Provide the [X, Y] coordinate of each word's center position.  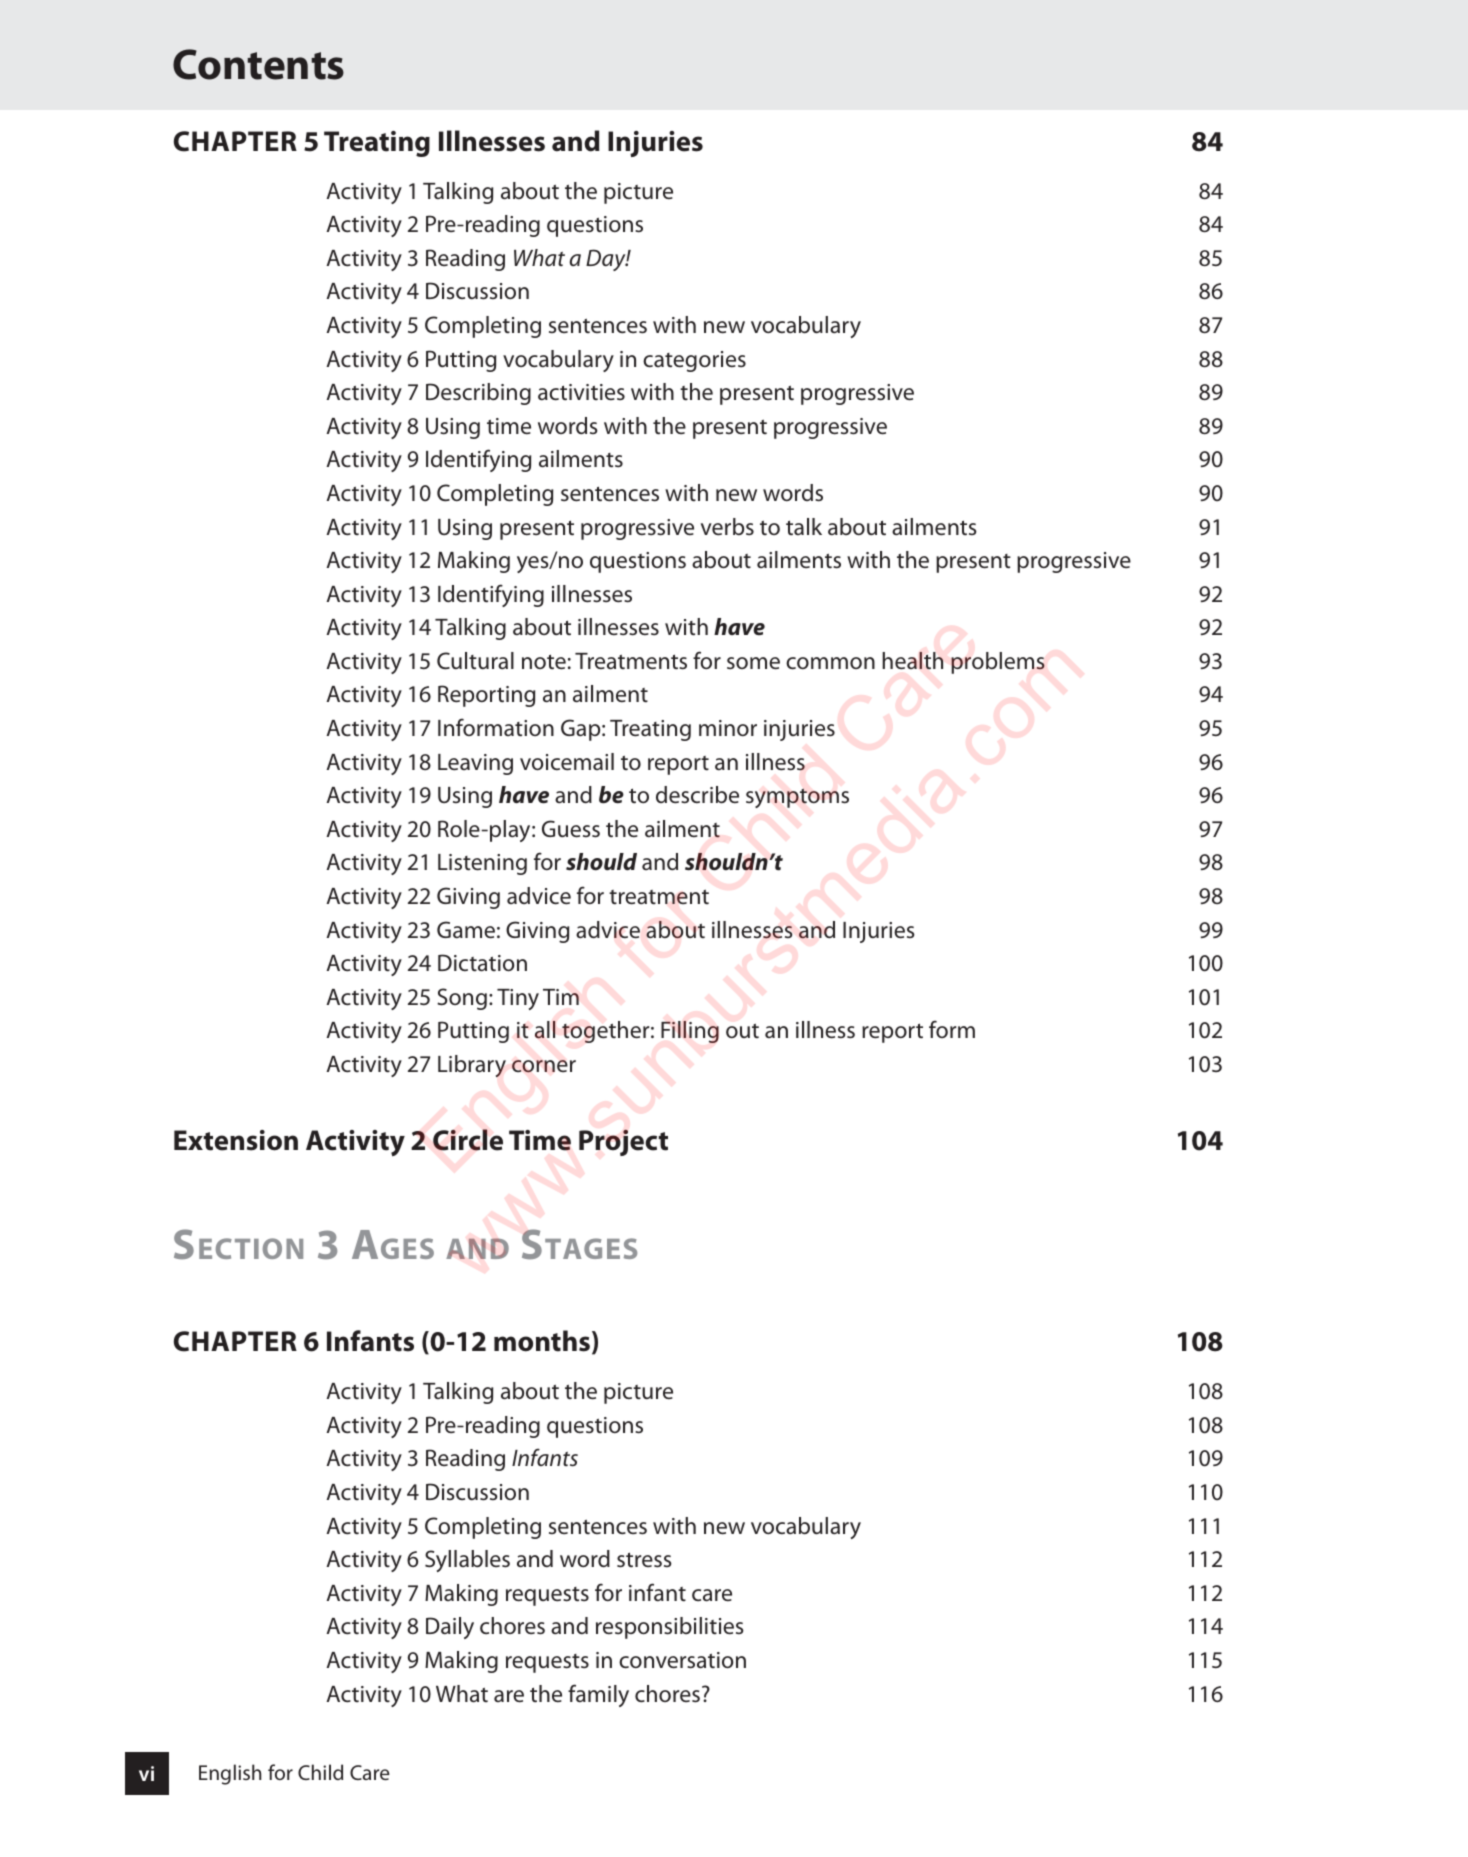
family [598, 1695]
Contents [258, 64]
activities [581, 392]
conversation [682, 1660]
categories [694, 361]
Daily [450, 1628]
